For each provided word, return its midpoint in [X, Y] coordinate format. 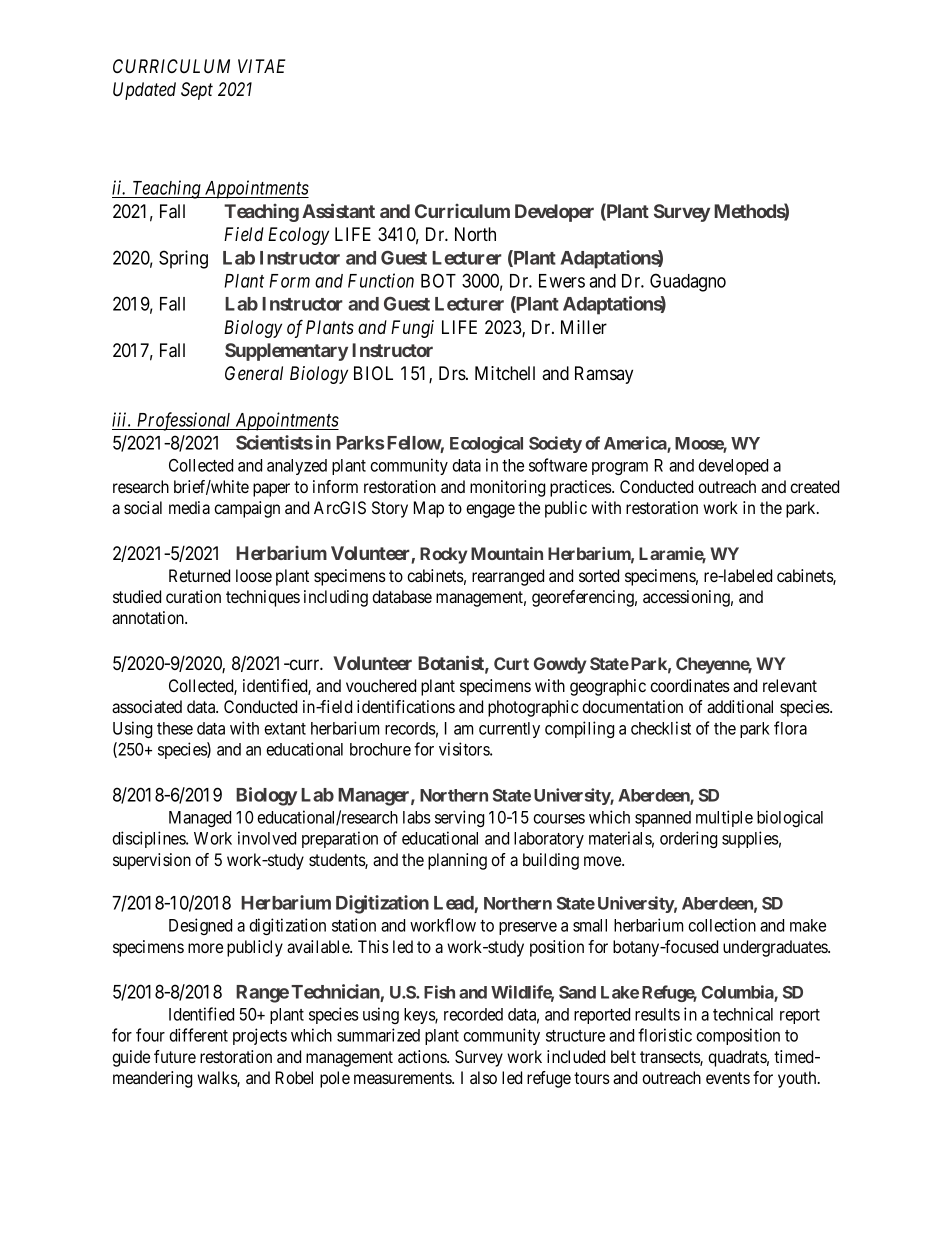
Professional [184, 421]
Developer [554, 213]
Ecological [486, 444]
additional [740, 706]
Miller [584, 327]
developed [733, 467]
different [198, 1035]
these [175, 728]
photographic [533, 708]
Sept [197, 91]
